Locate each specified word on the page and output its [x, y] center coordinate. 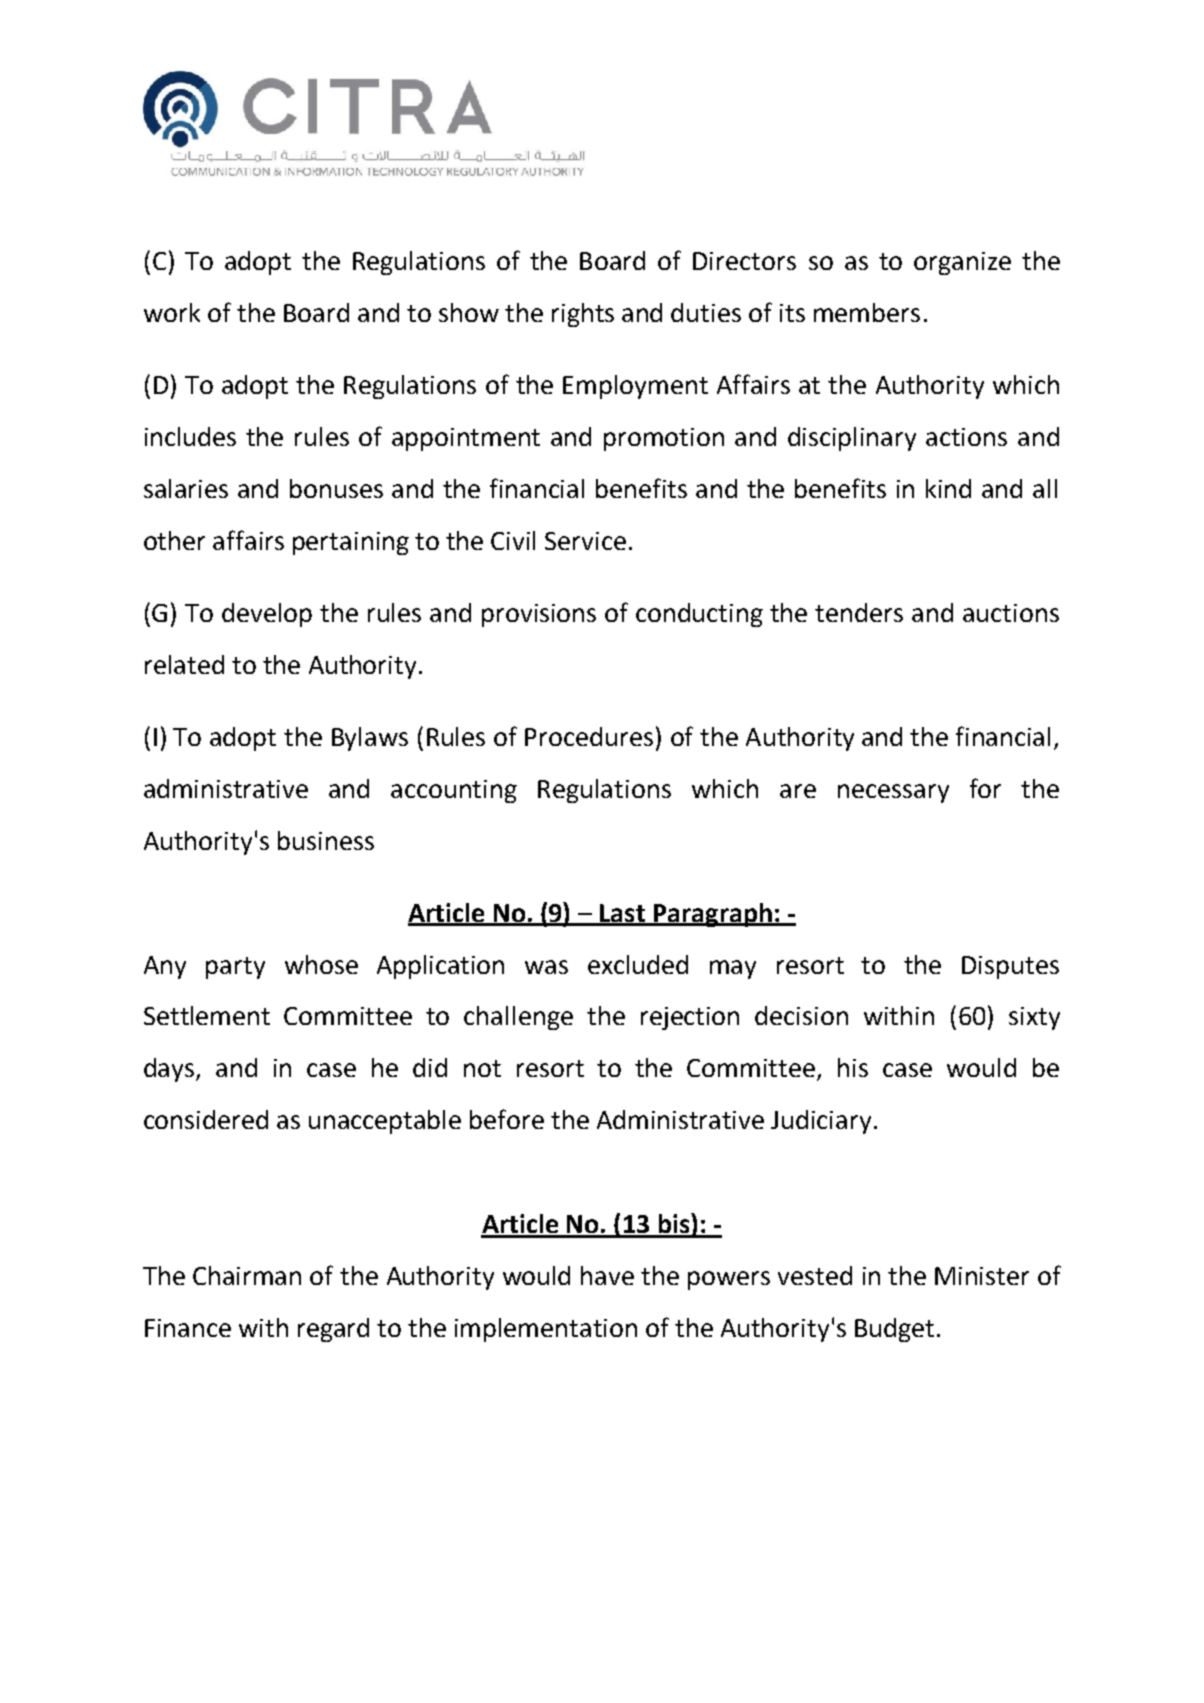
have [607, 1275]
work [172, 312]
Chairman [247, 1275]
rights [583, 315]
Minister [982, 1276]
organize [962, 263]
